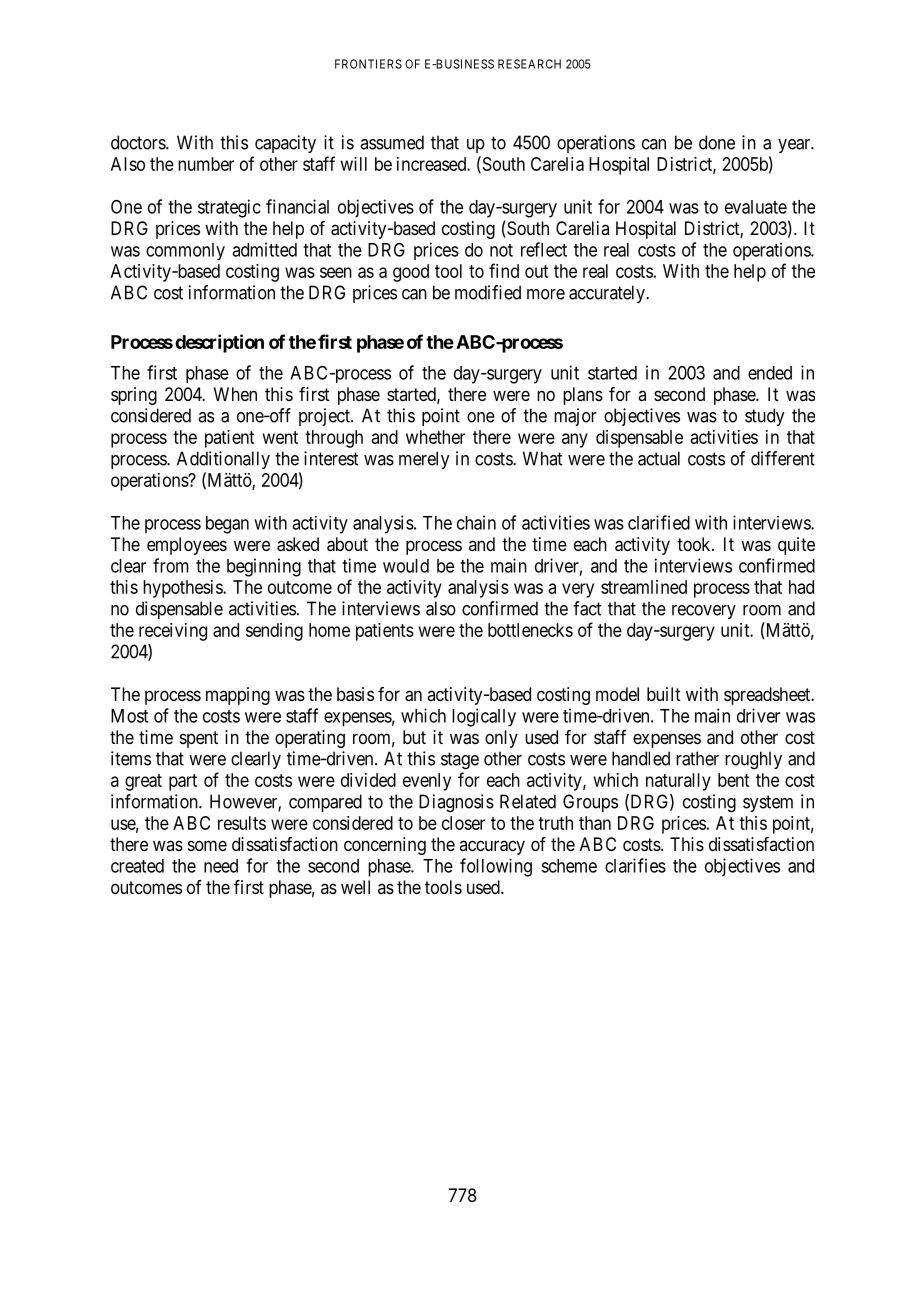 This screenshot has height=1308, width=924. What do you see at coordinates (608, 294) in the screenshot?
I see `accurately` at bounding box center [608, 294].
